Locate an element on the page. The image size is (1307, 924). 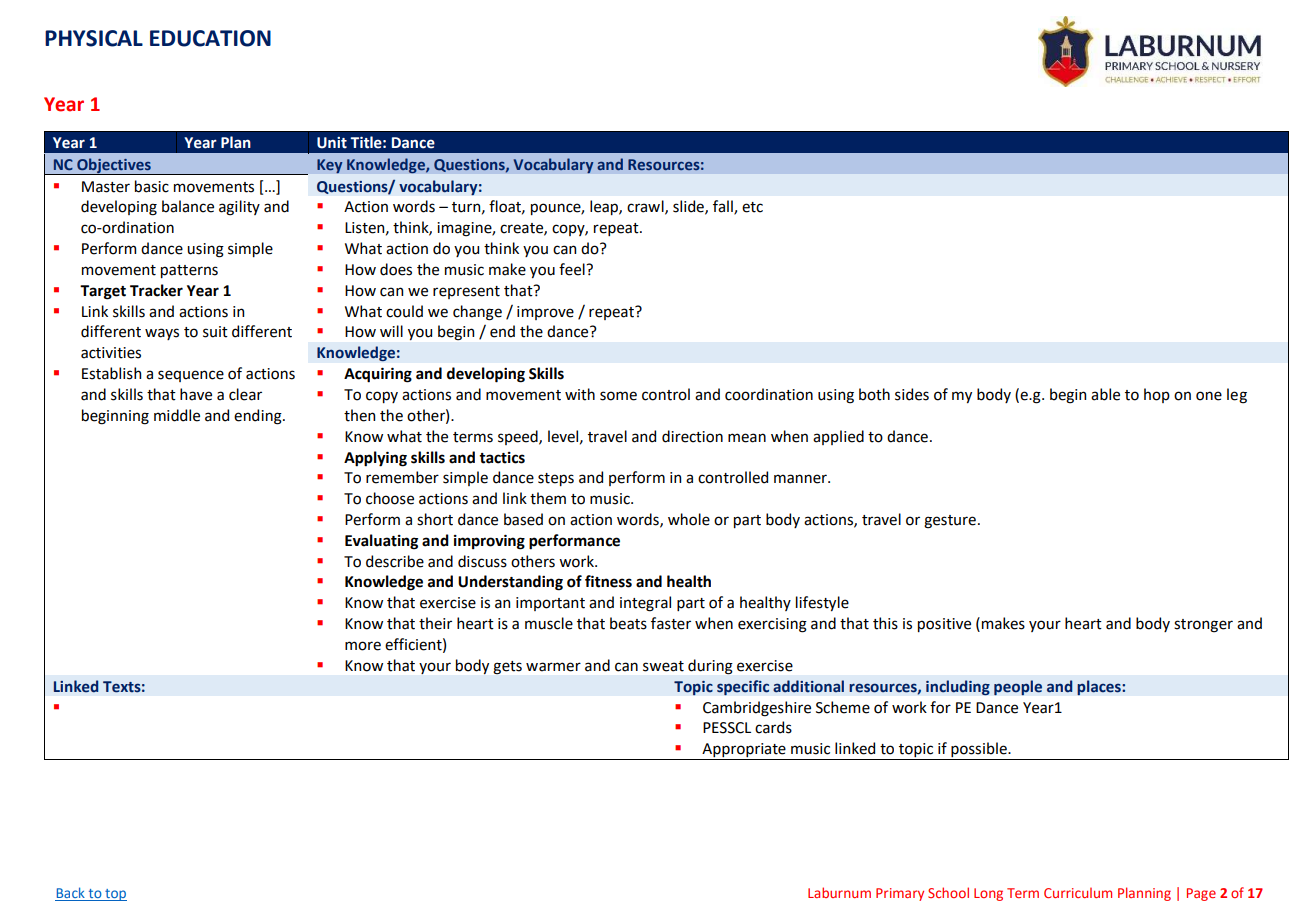
able is located at coordinates (1105, 394).
